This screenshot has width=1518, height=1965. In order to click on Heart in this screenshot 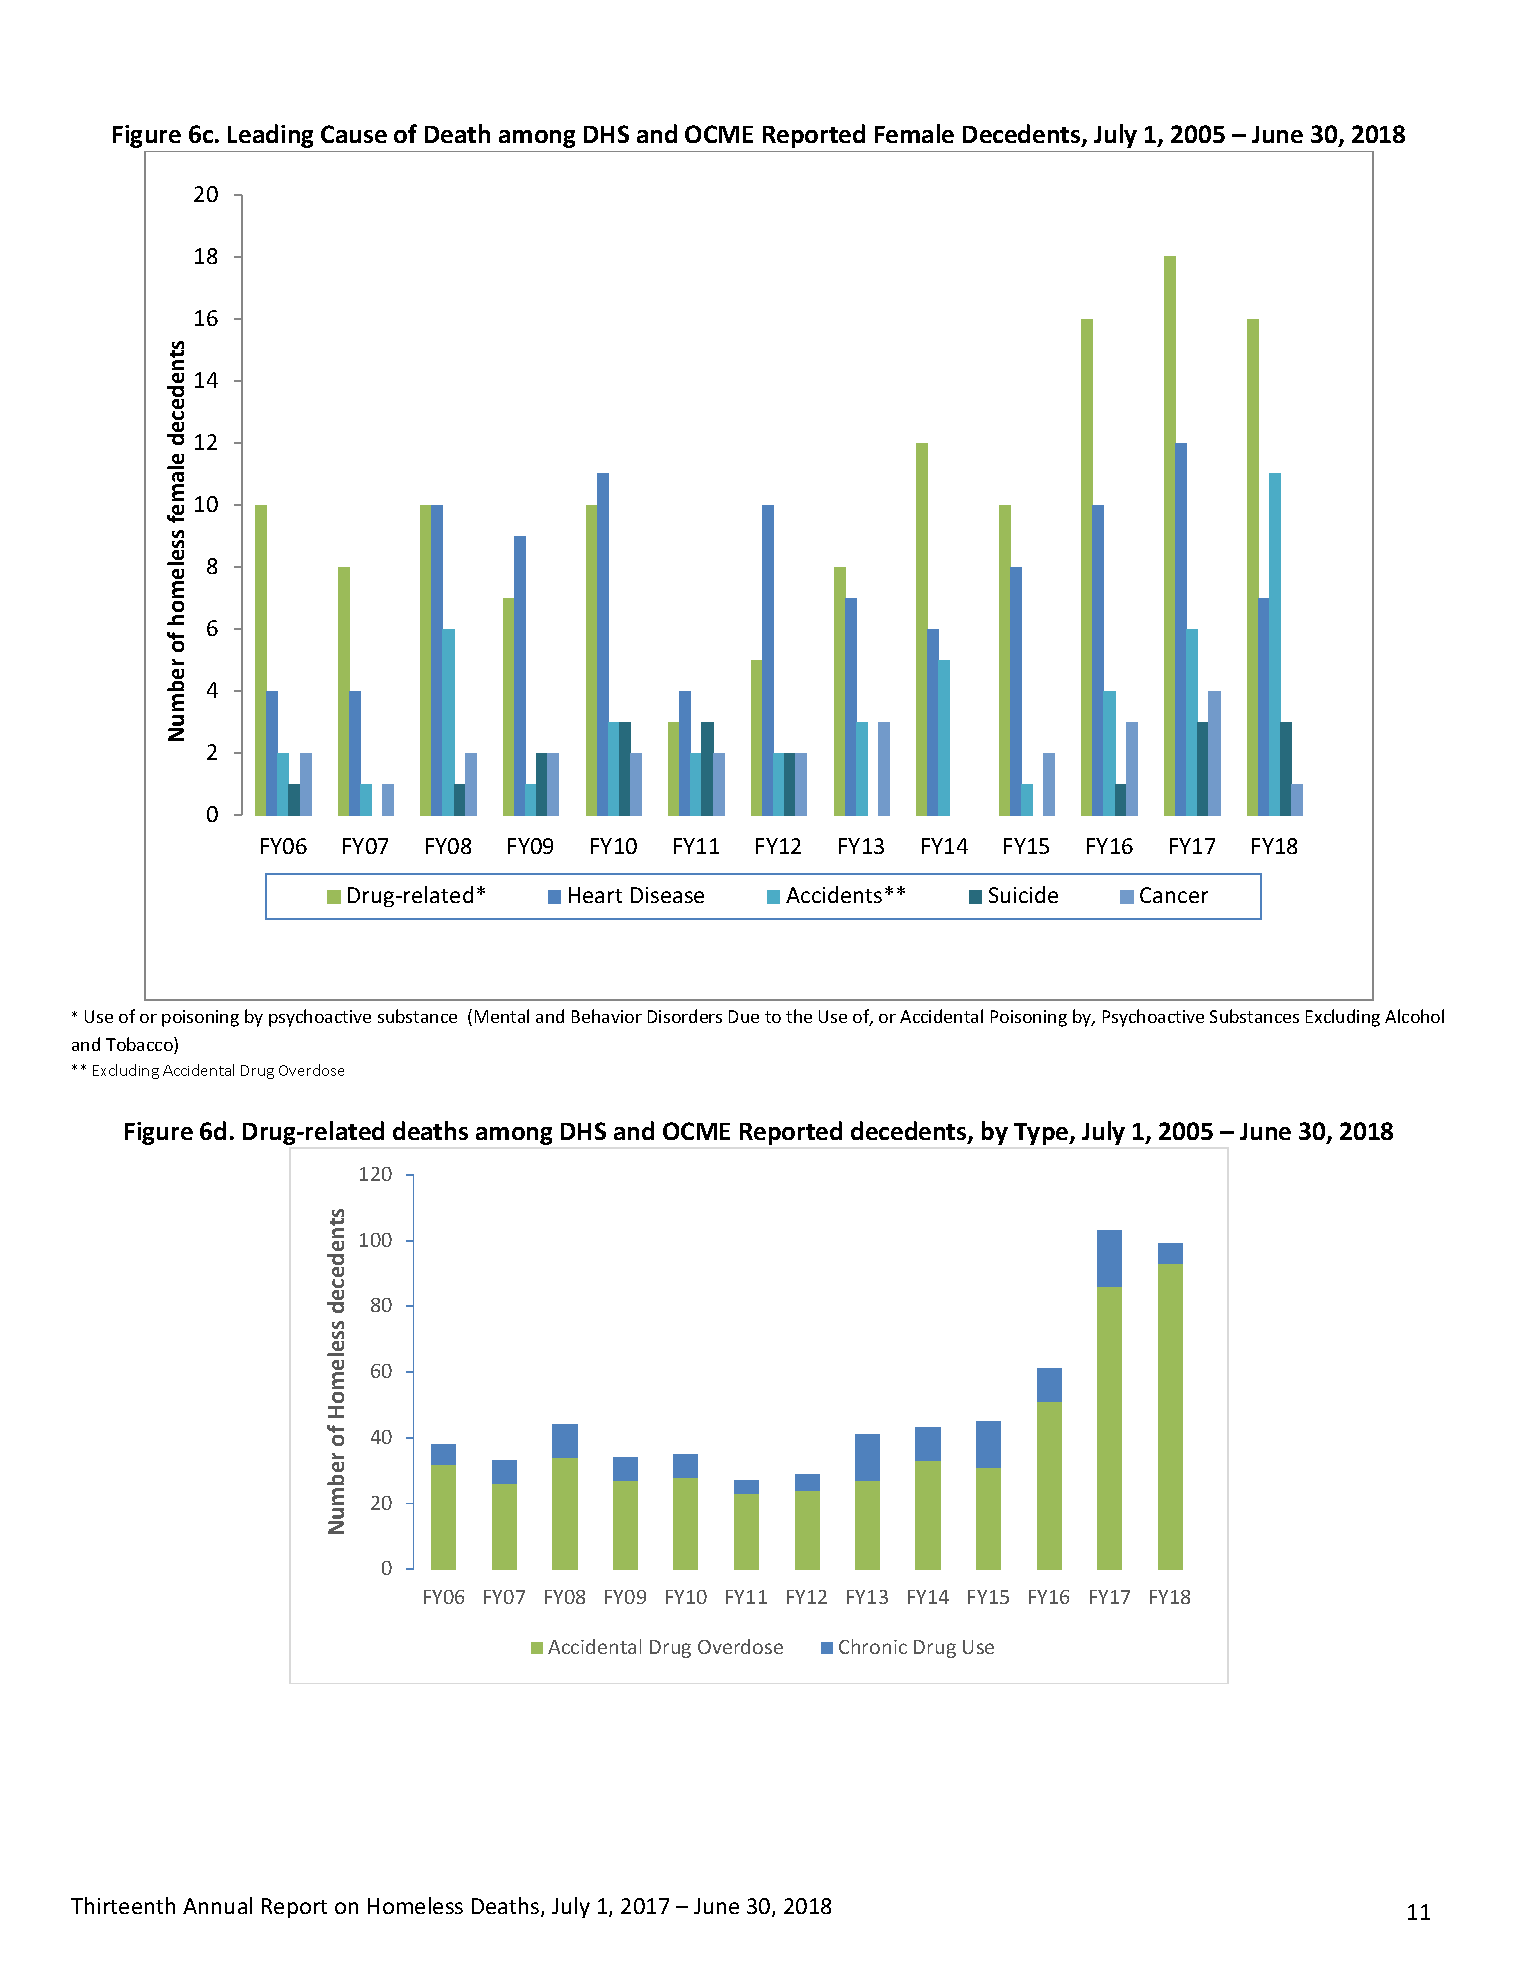, I will do `click(595, 895)`.
